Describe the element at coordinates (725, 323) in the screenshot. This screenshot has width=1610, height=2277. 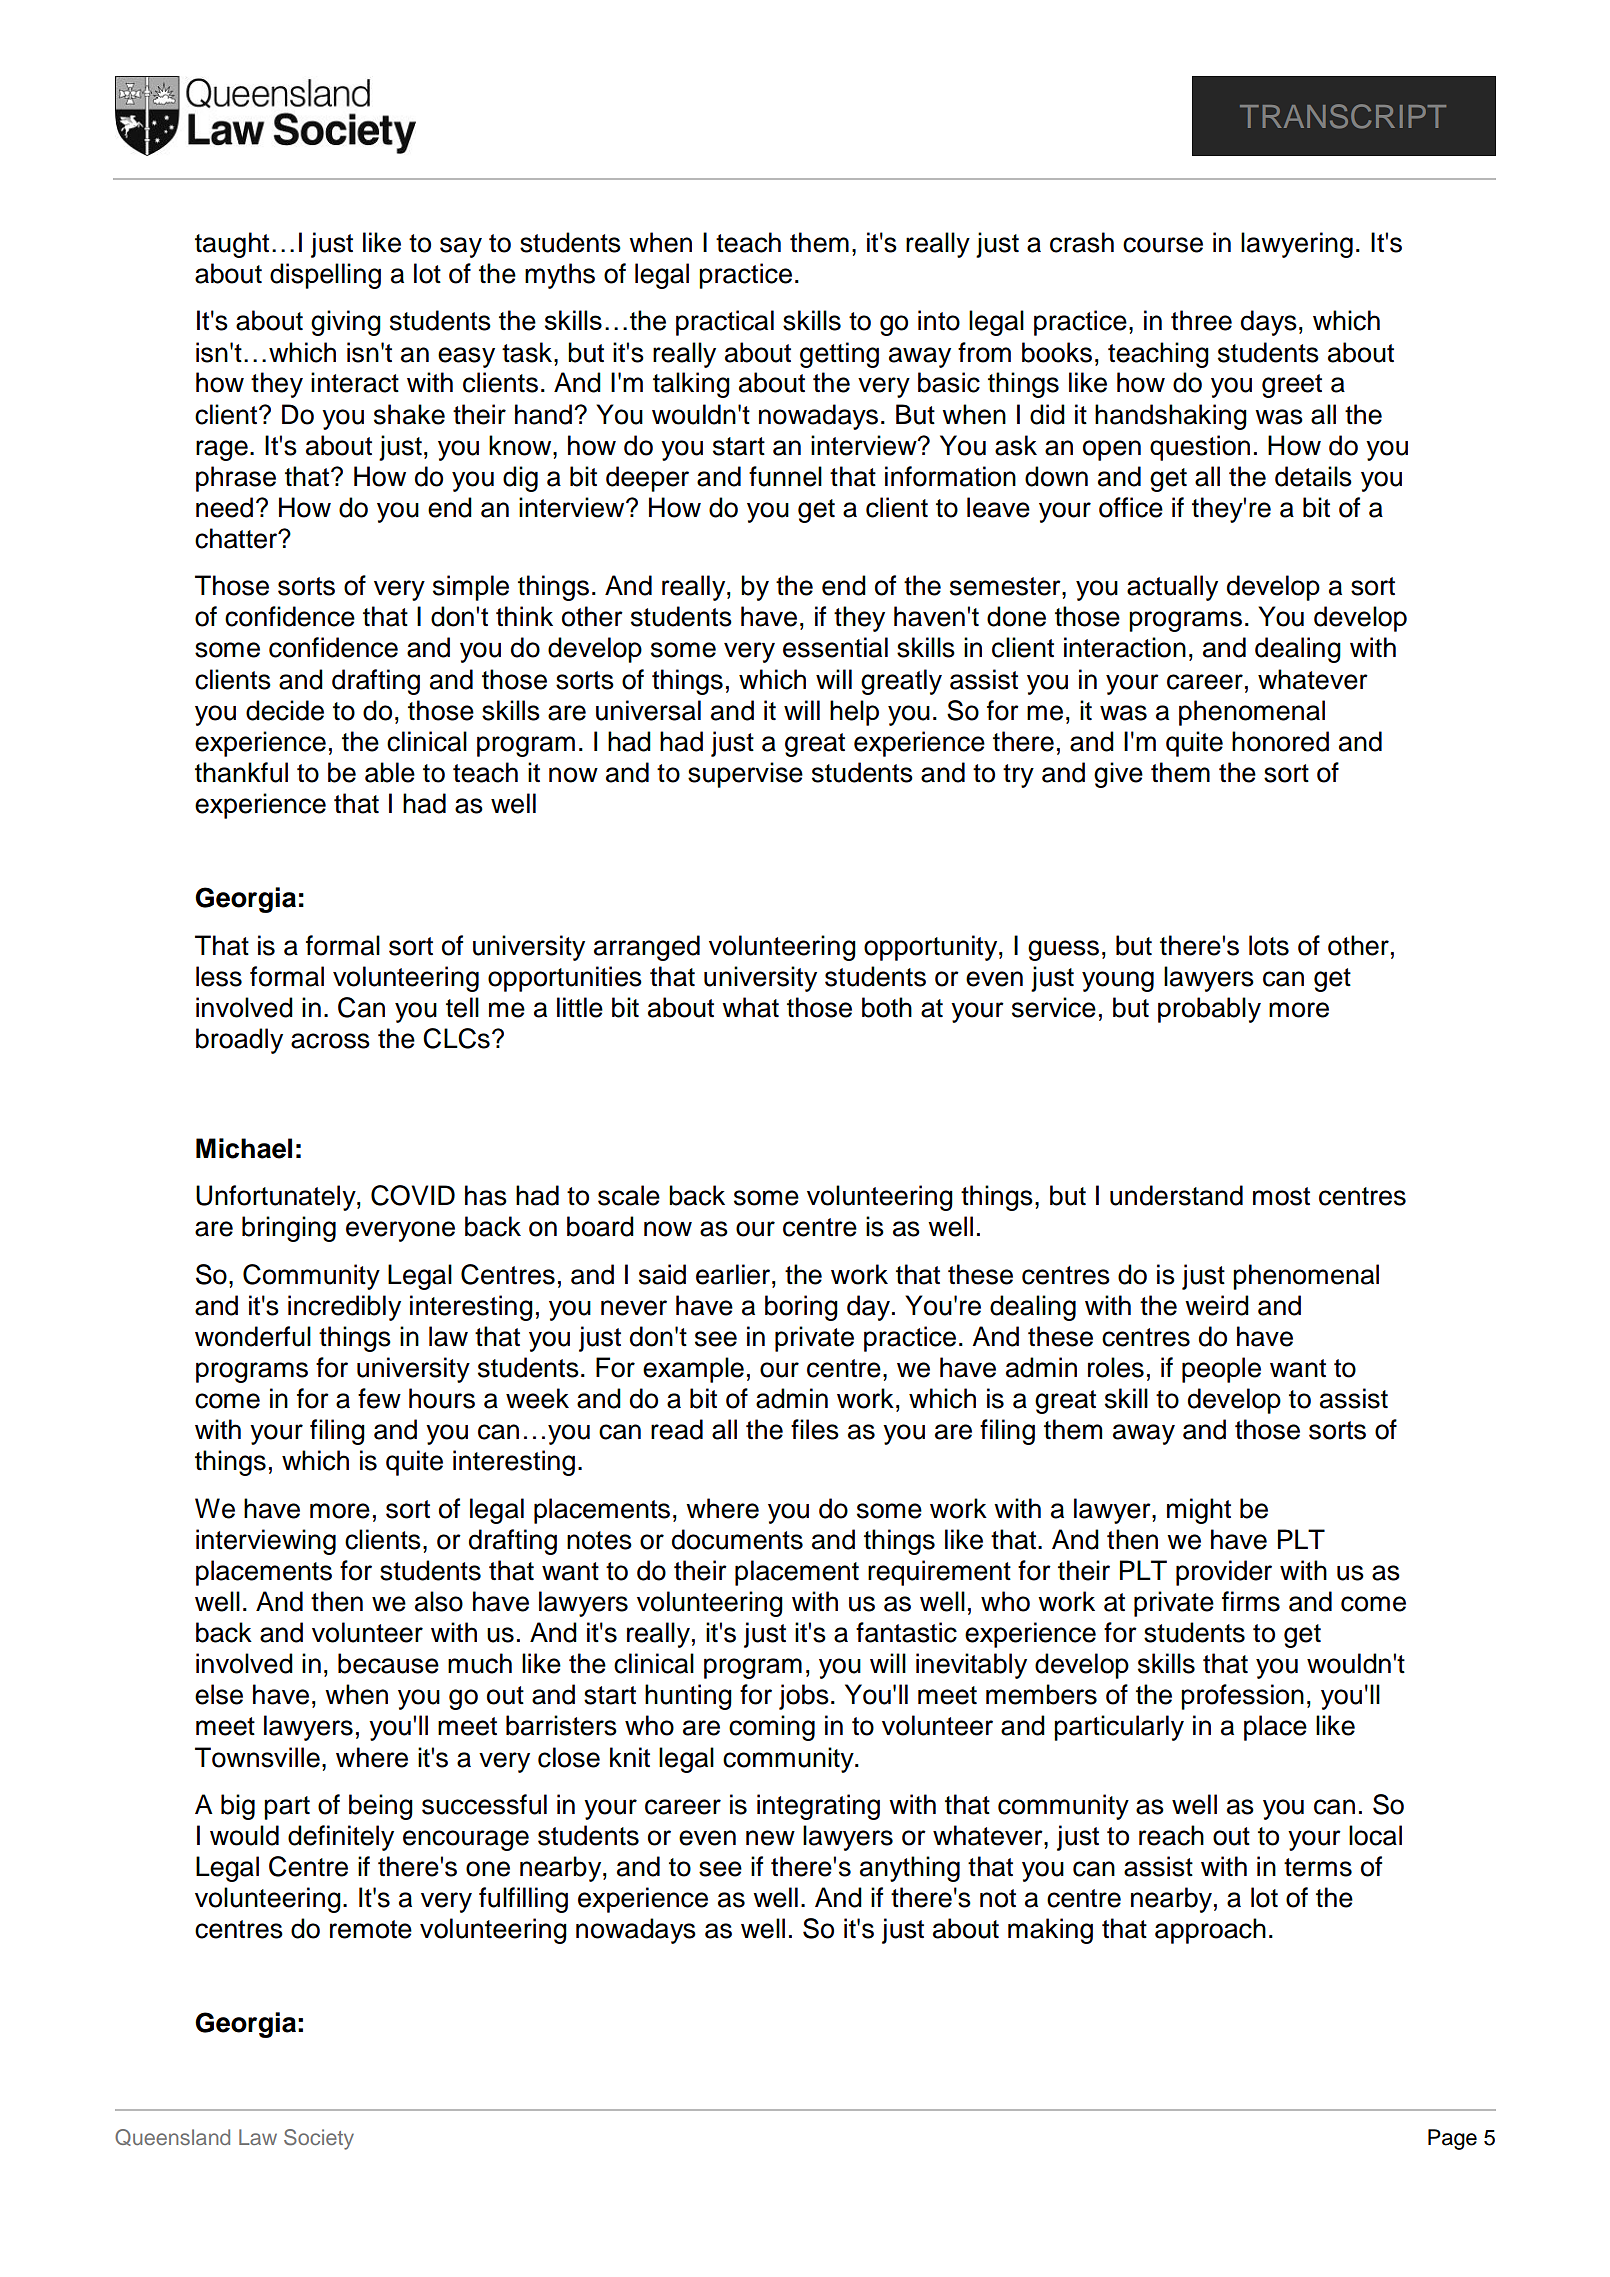
I see `practical` at that location.
